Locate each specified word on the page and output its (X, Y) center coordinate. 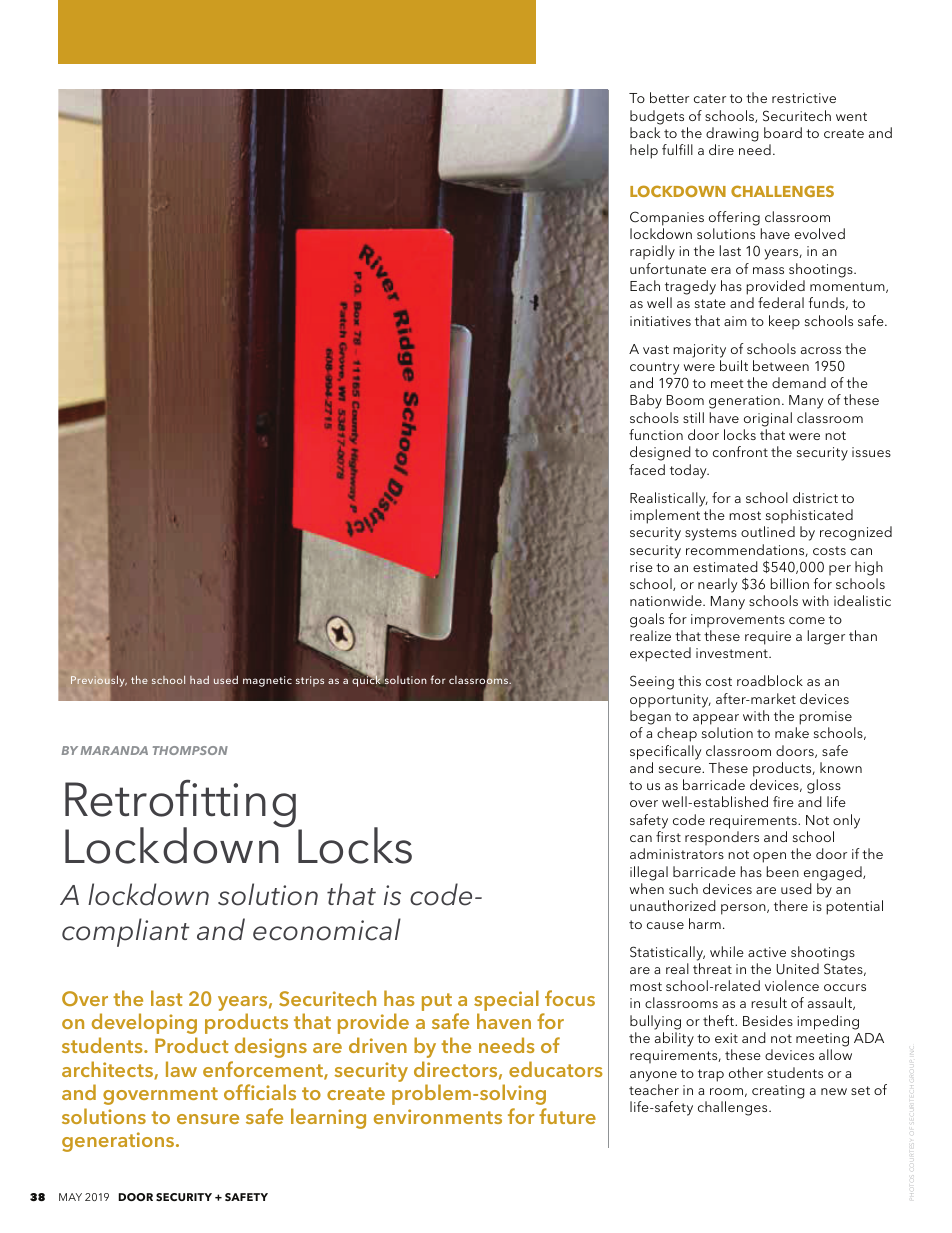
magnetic (267, 681)
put (437, 1002)
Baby (646, 401)
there (791, 905)
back (645, 132)
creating (778, 1092)
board (783, 132)
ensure (208, 1119)
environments (438, 1116)
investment (733, 653)
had (199, 680)
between (781, 365)
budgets (657, 117)
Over (85, 998)
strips (310, 681)
